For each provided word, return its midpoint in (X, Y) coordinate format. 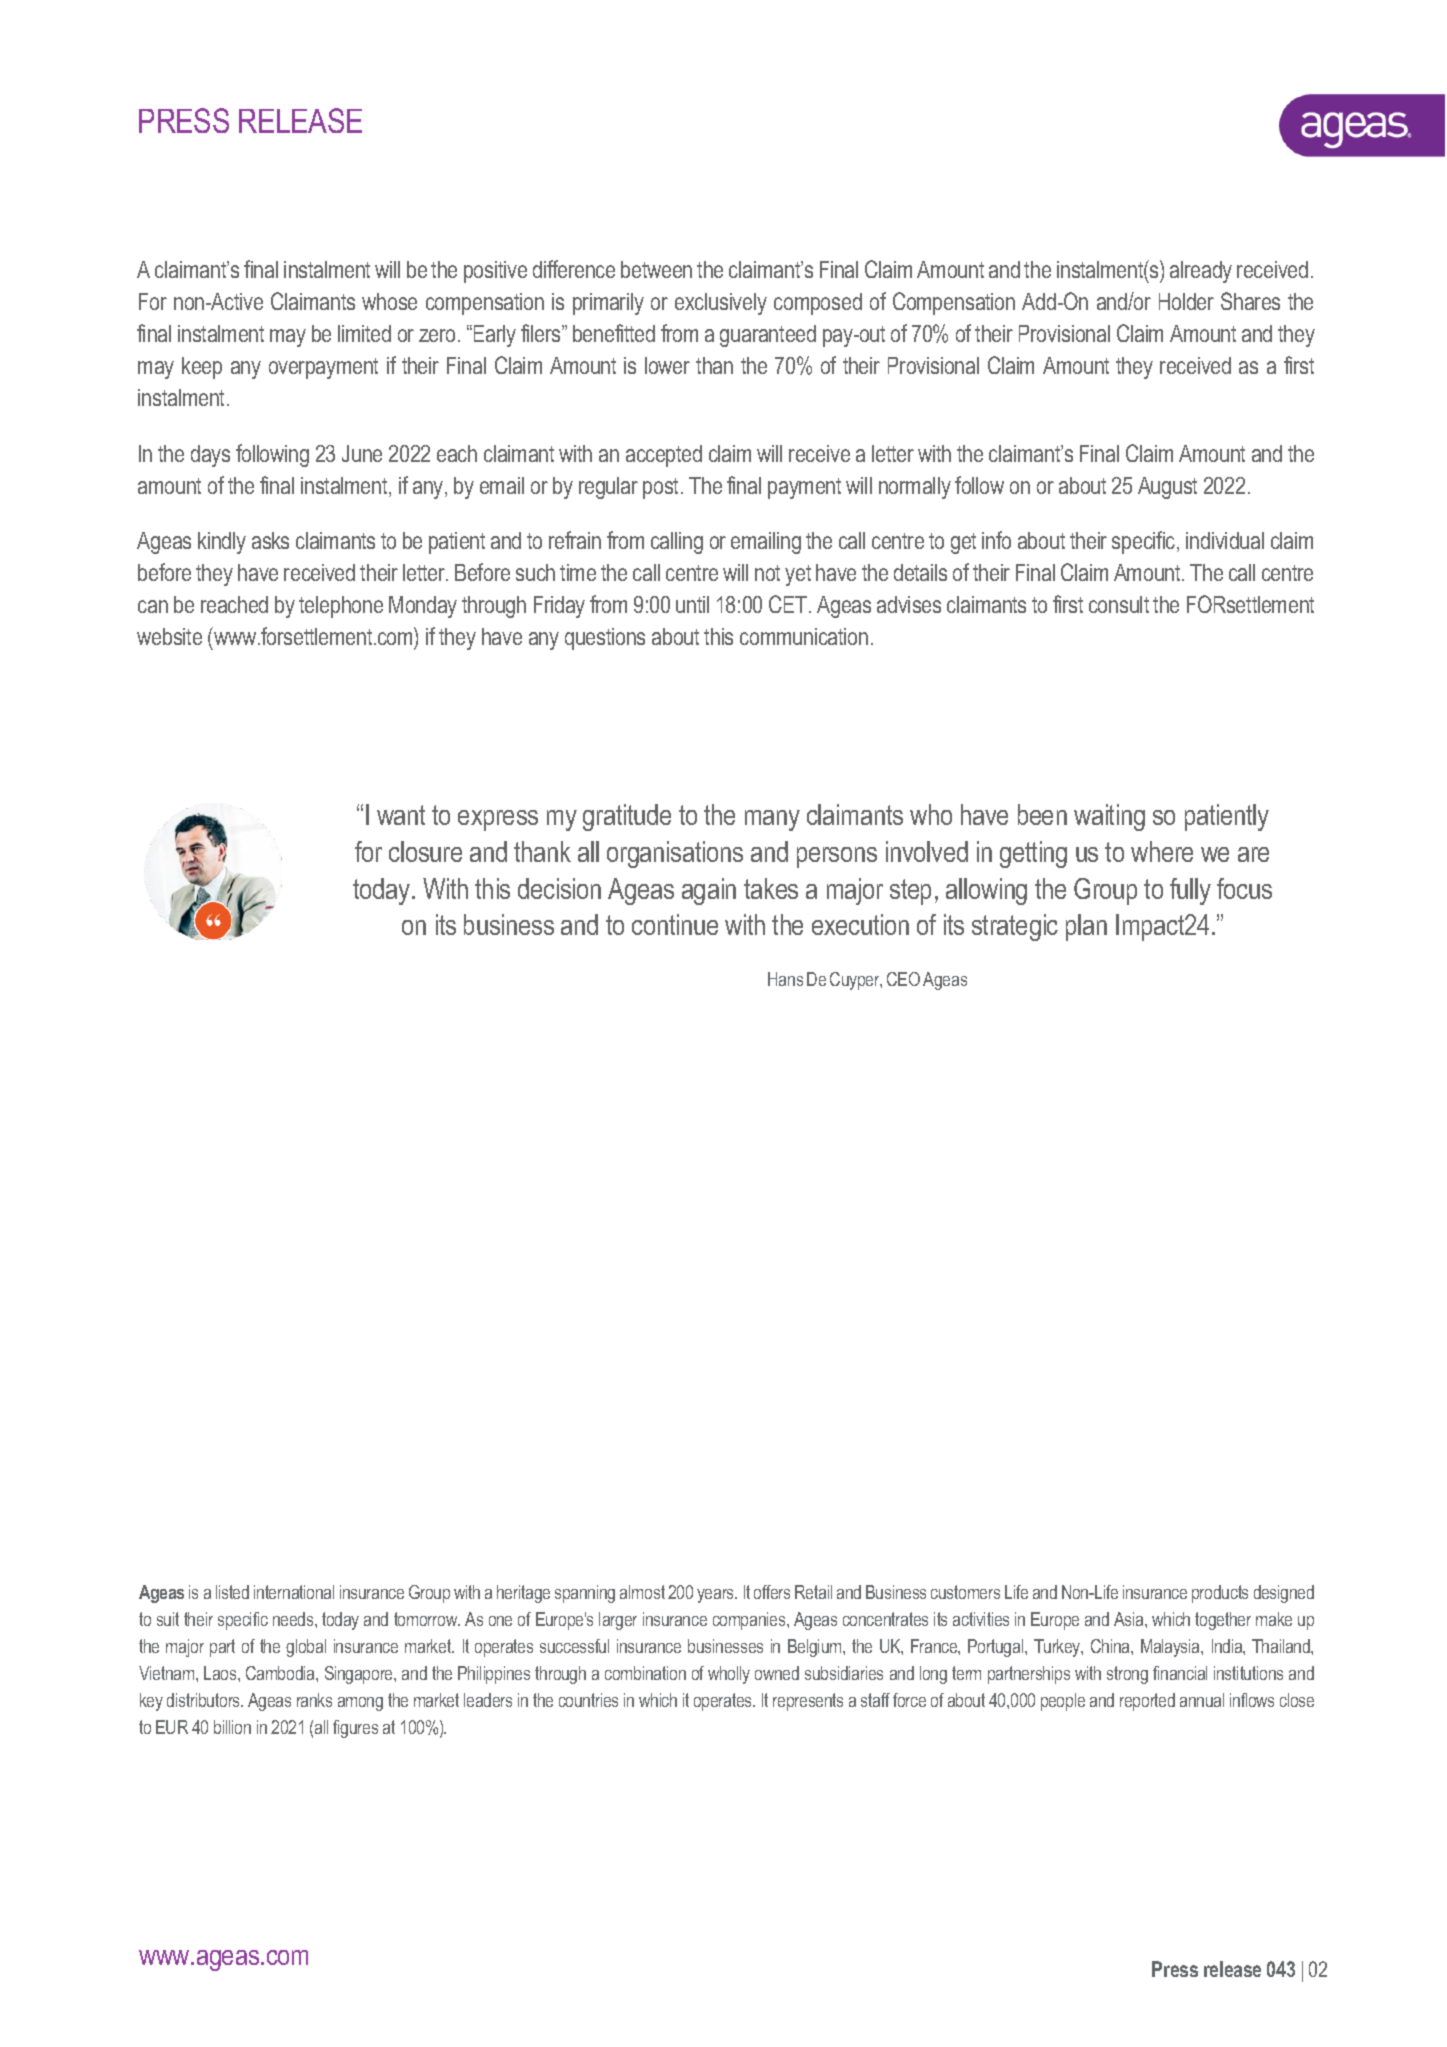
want (401, 815)
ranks (314, 1700)
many (772, 820)
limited (364, 333)
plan (1086, 927)
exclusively (721, 304)
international (294, 1592)
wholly (729, 1675)
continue (675, 924)
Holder (1186, 301)
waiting (1109, 817)
